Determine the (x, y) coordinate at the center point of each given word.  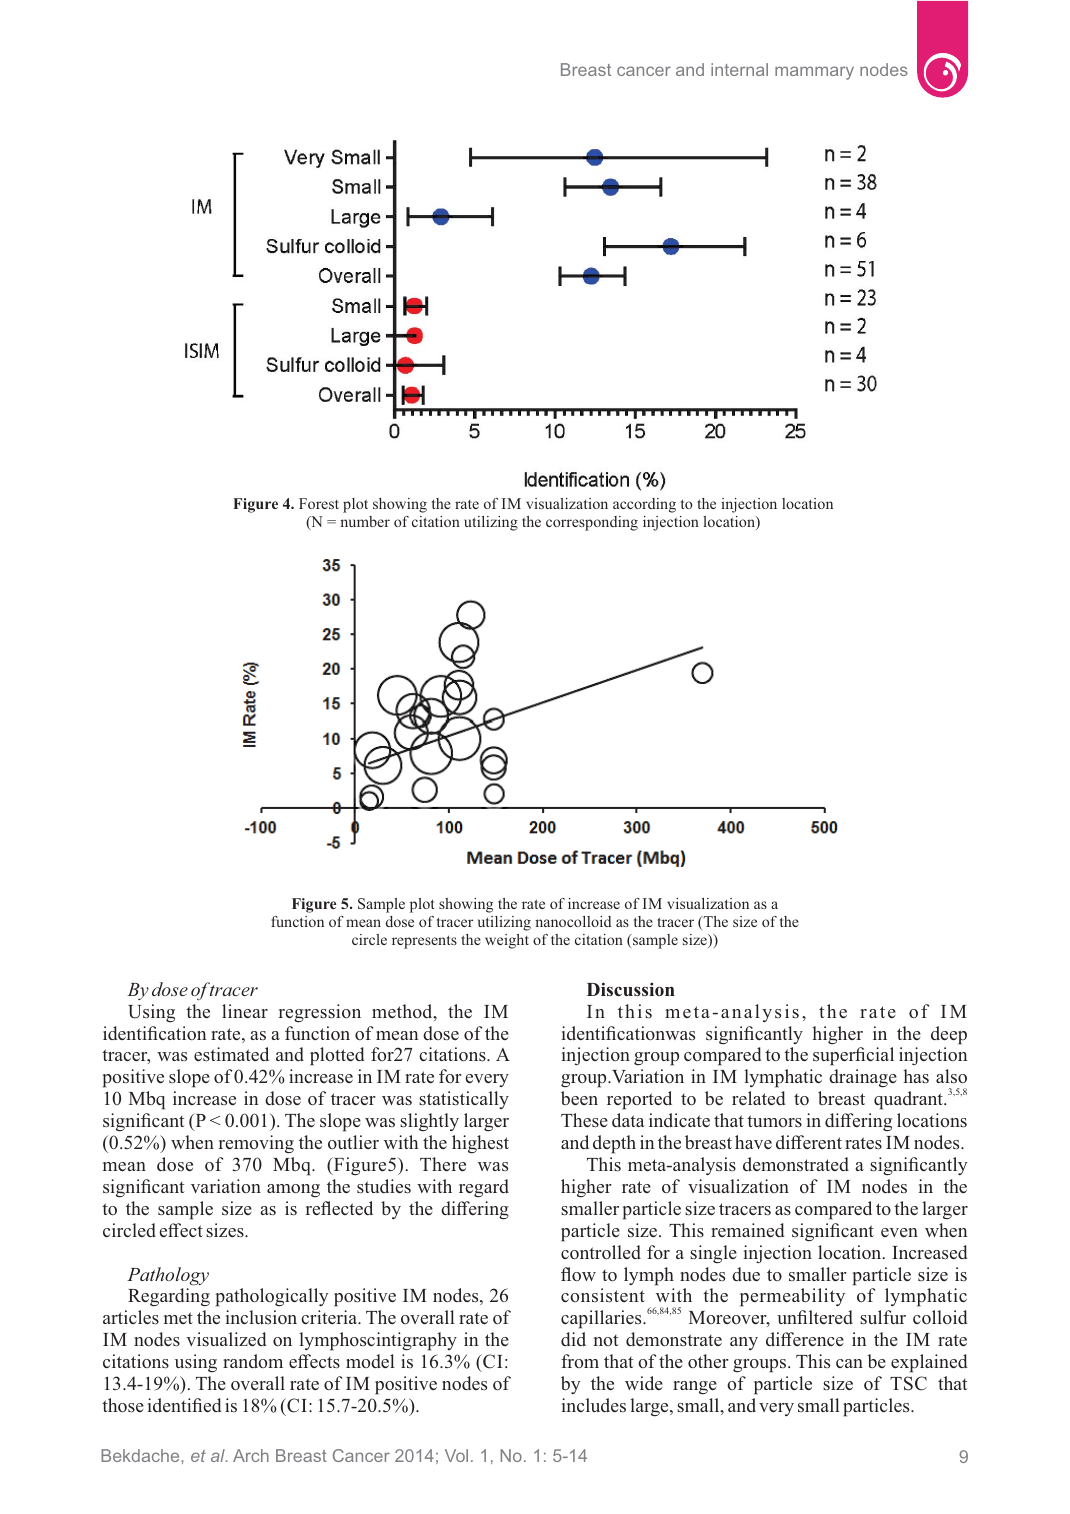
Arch (251, 1455)
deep (949, 1035)
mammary (814, 73)
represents (424, 942)
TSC (908, 1383)
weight (507, 941)
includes (594, 1405)
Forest (319, 503)
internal (739, 69)
